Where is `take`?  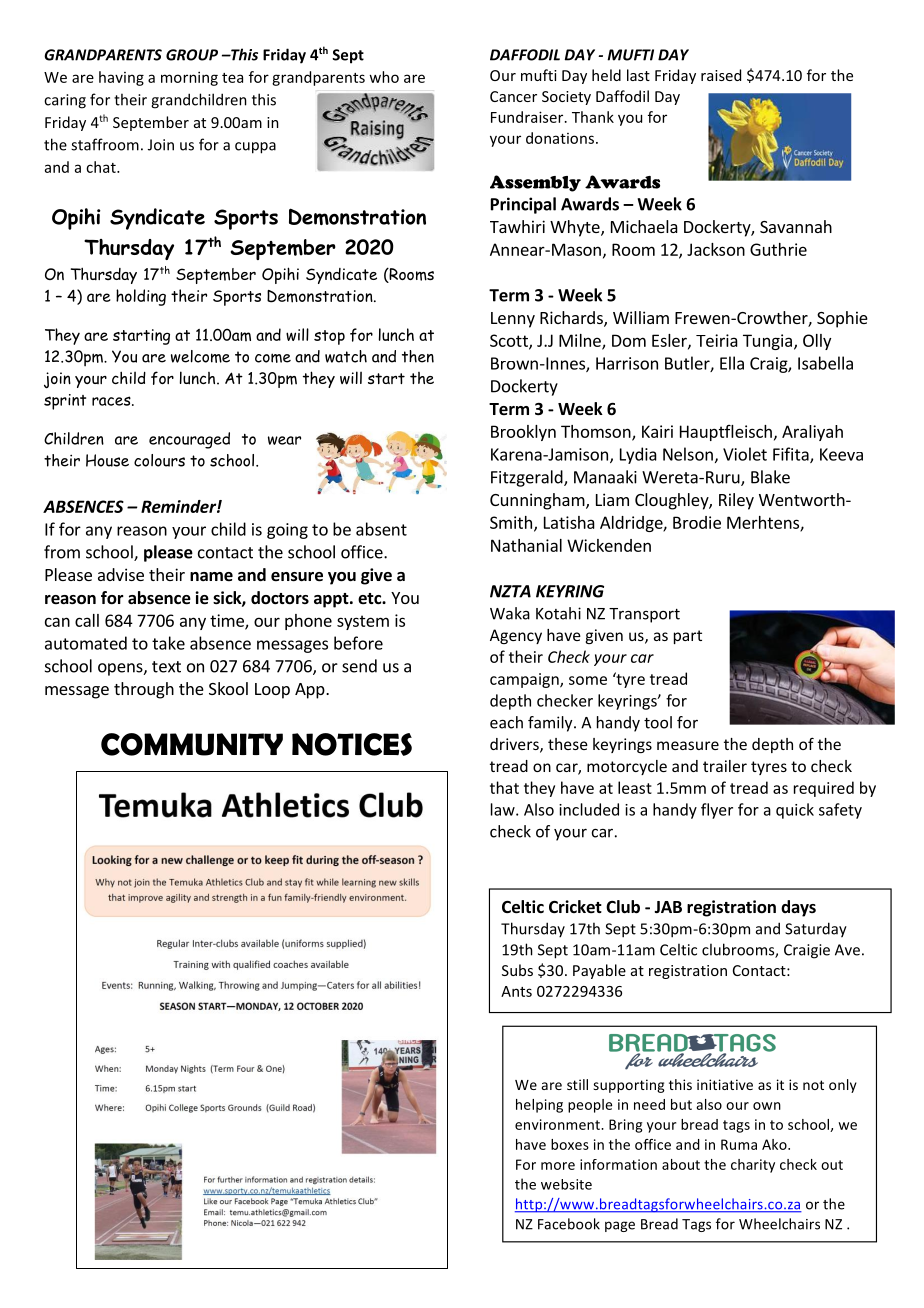 take is located at coordinates (168, 643).
